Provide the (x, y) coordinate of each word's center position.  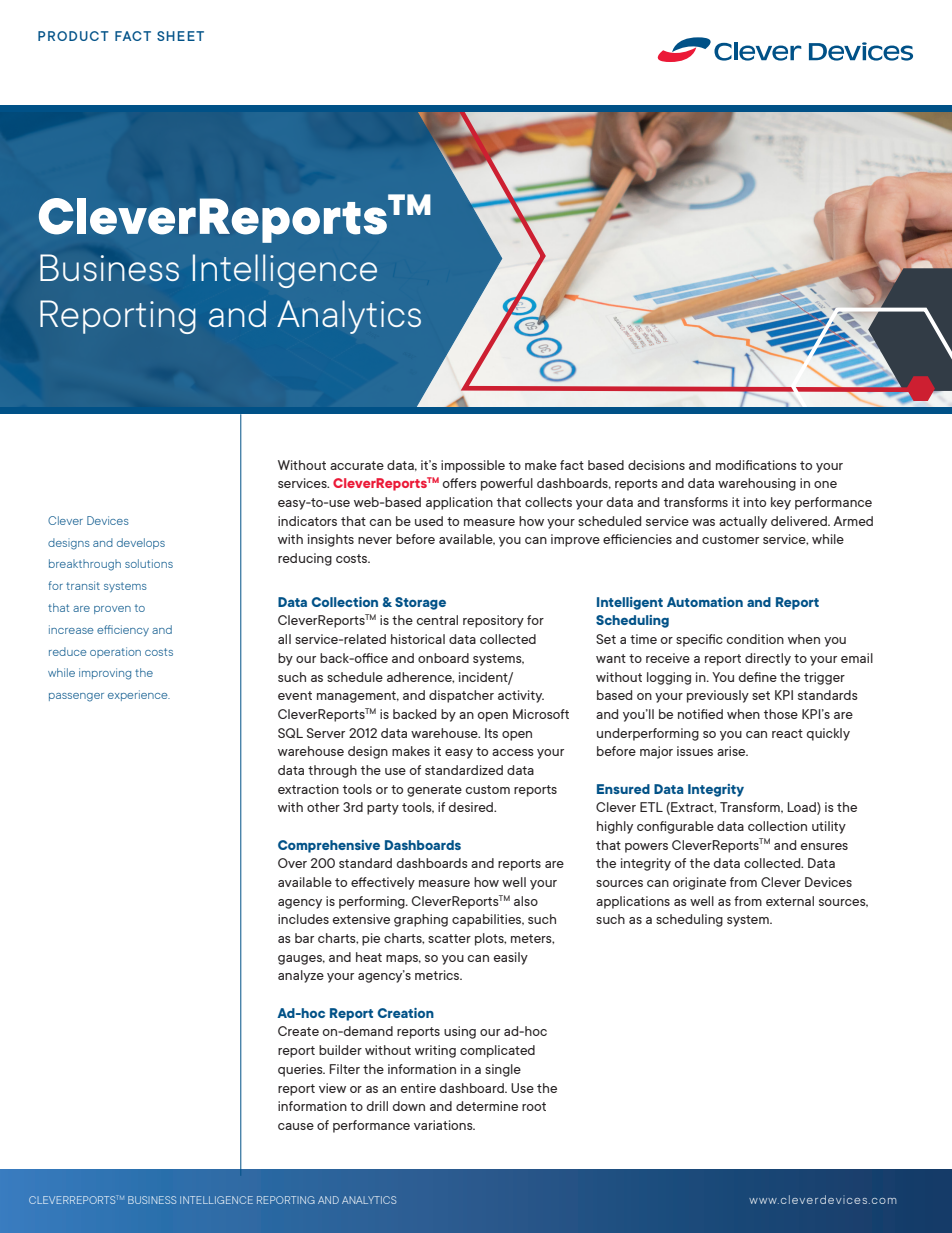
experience (139, 695)
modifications (756, 465)
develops (141, 543)
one (825, 484)
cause (296, 1126)
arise (732, 751)
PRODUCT (73, 36)
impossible (473, 466)
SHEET (180, 36)
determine (487, 1106)
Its (491, 733)
